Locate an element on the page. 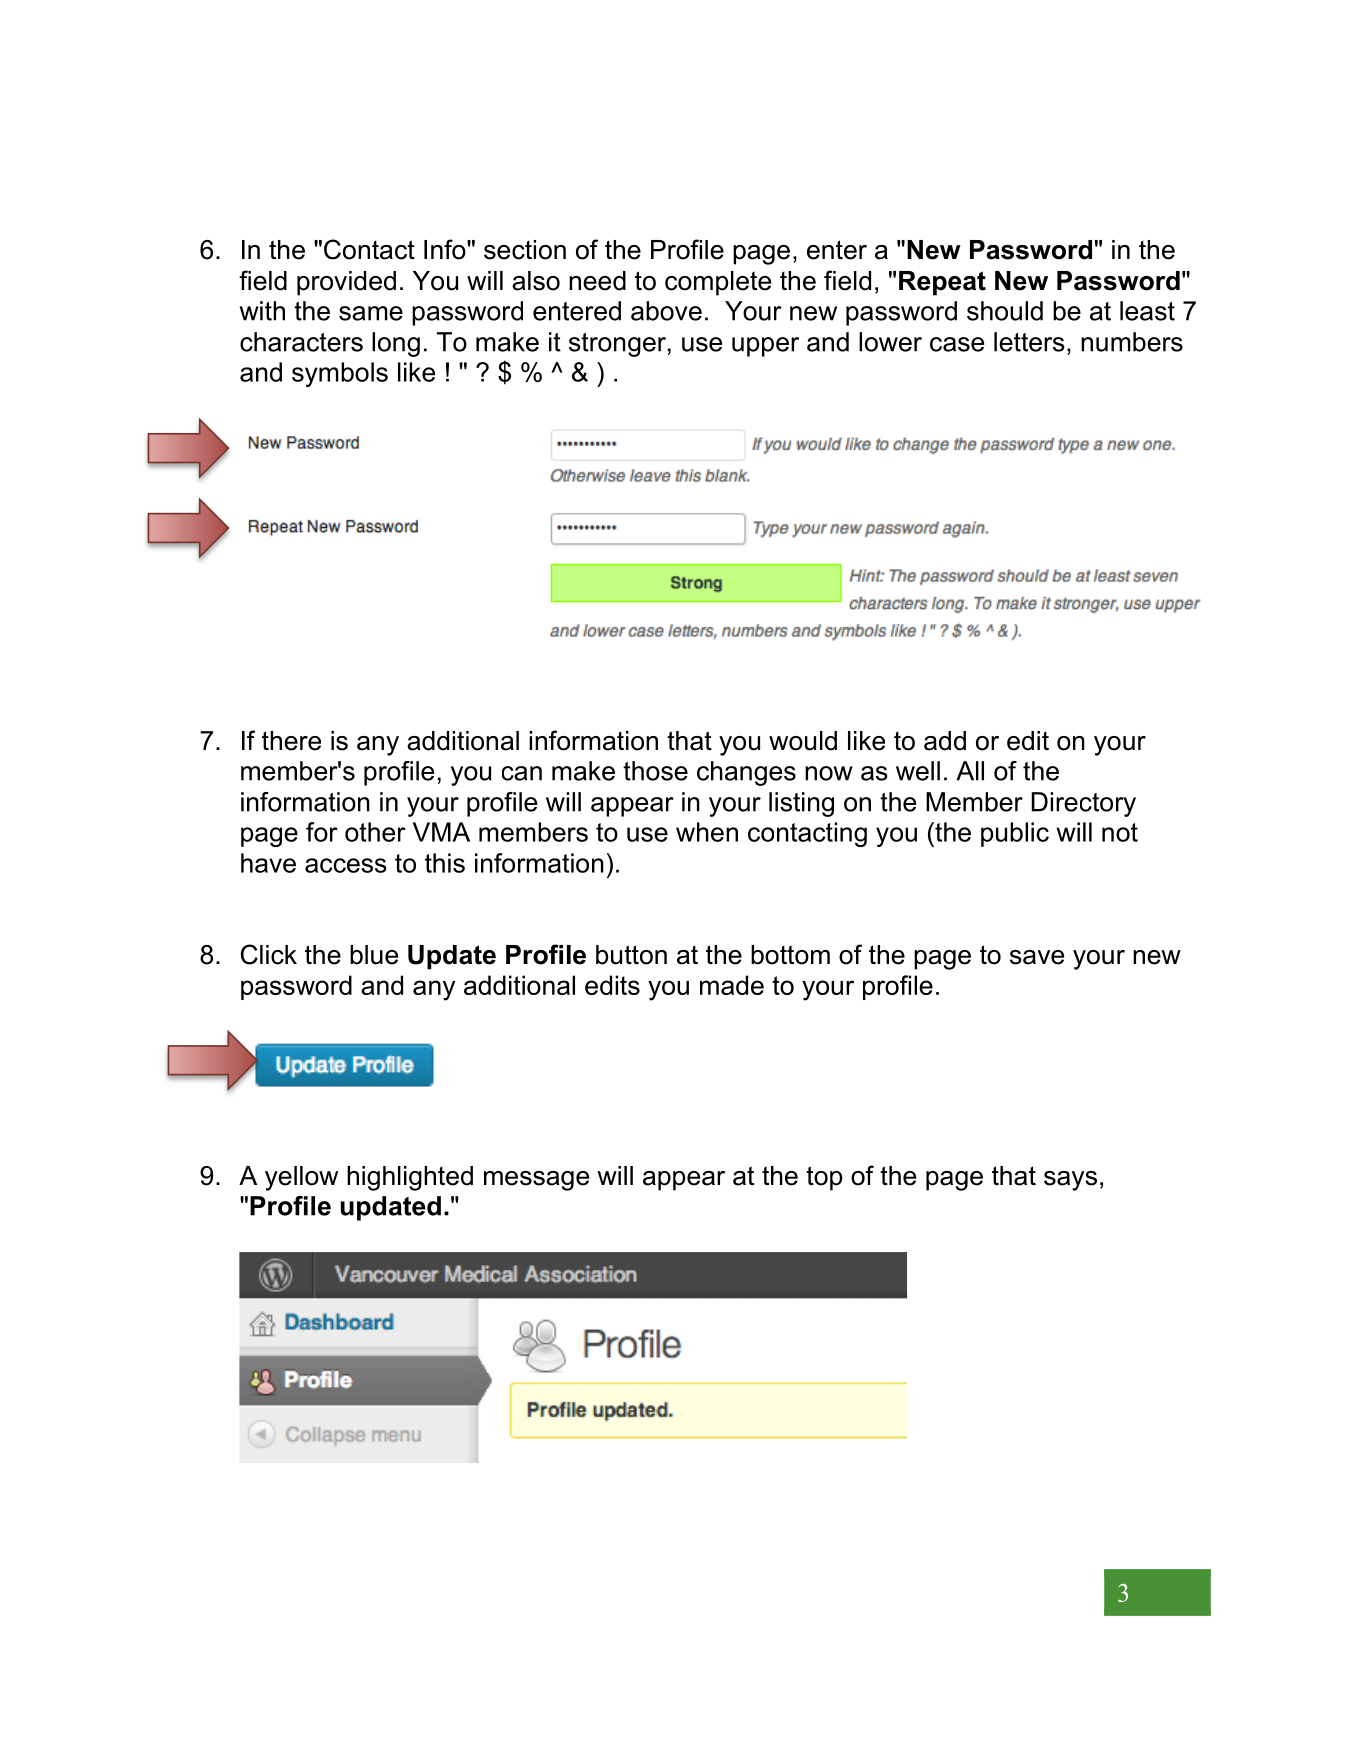 The height and width of the page is (1757, 1358). would is located at coordinates (803, 741).
